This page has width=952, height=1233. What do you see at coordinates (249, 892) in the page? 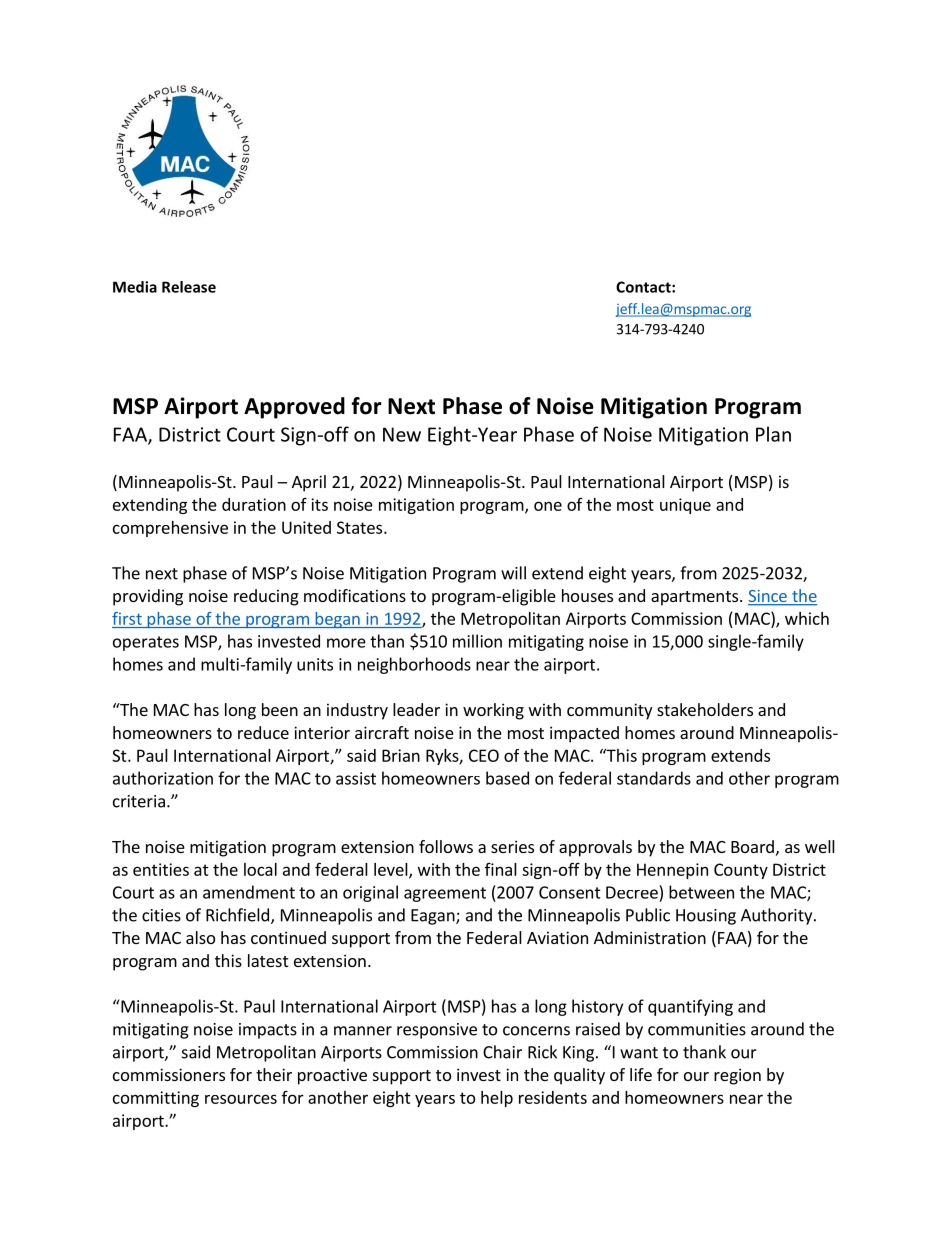
I see `amendment` at bounding box center [249, 892].
